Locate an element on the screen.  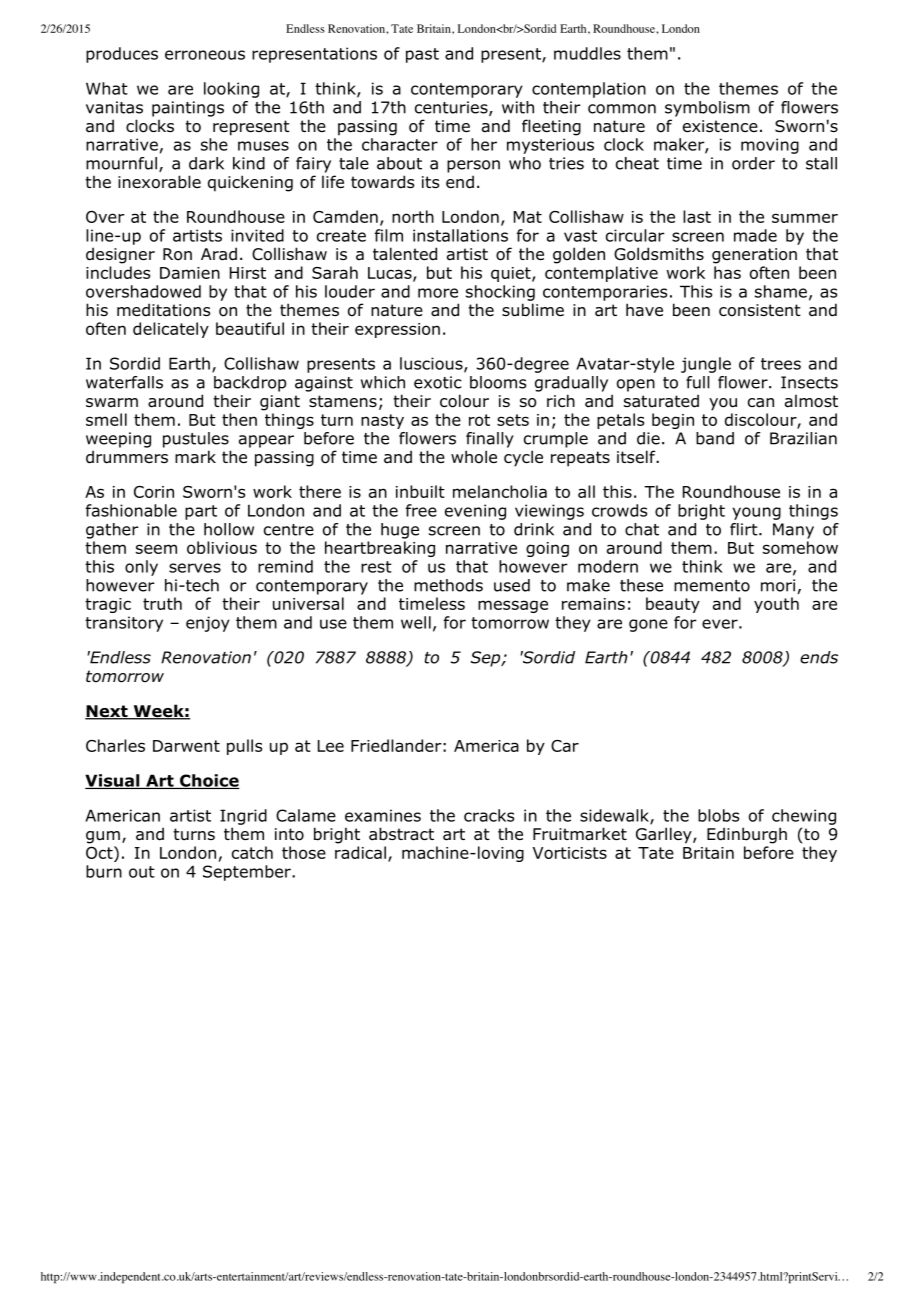
pustules is located at coordinates (196, 440).
